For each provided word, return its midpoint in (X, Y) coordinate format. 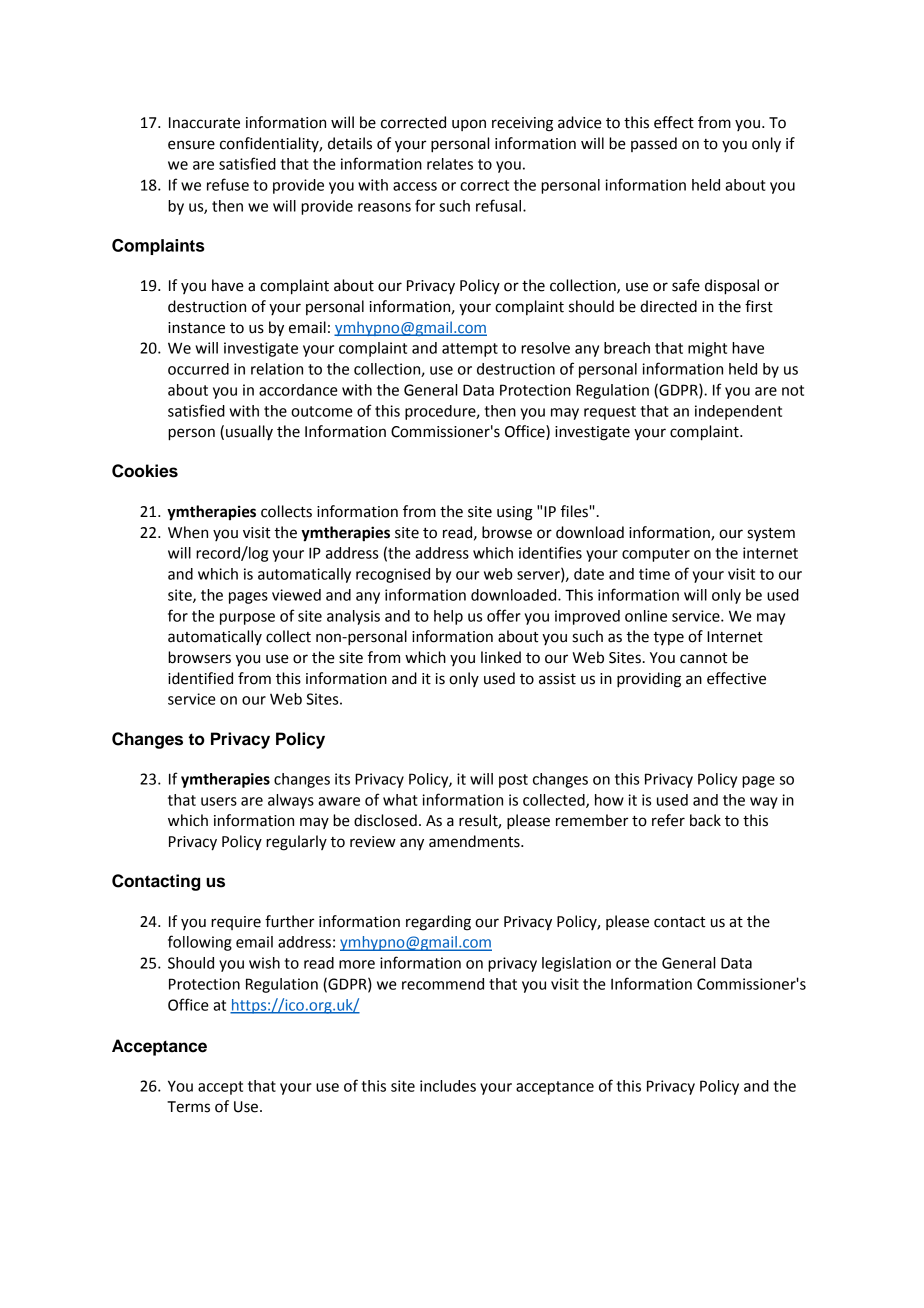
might (707, 349)
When (188, 532)
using (515, 513)
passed (654, 144)
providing (649, 680)
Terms (188, 1107)
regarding (438, 923)
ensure (191, 145)
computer (656, 555)
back (705, 820)
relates (450, 164)
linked (501, 657)
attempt (470, 350)
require (236, 923)
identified (200, 678)
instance (196, 328)
